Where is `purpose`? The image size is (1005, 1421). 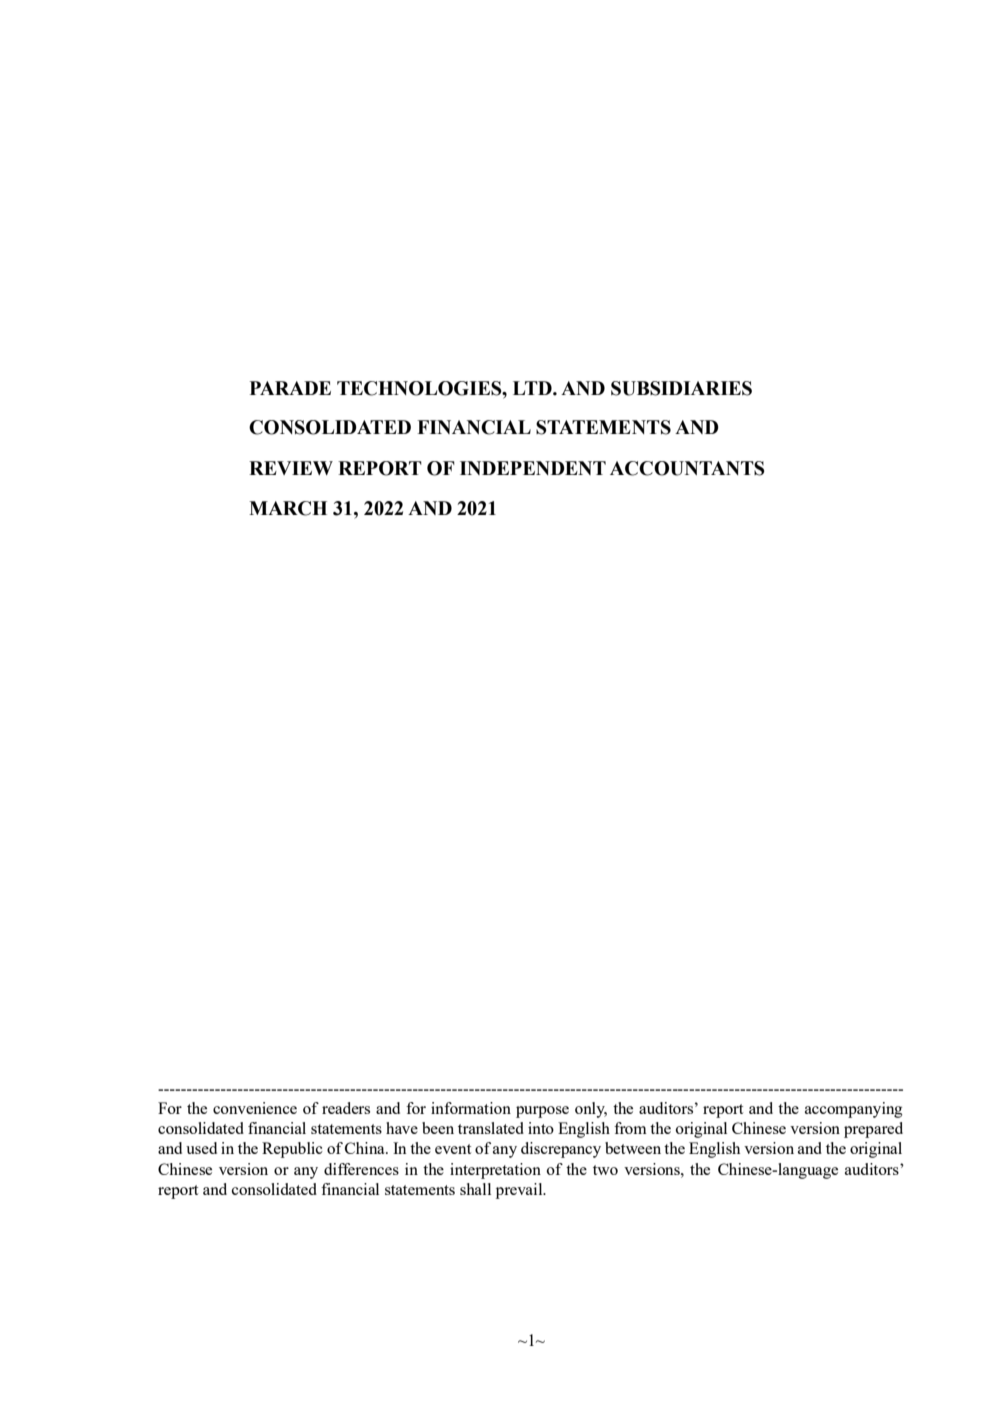 purpose is located at coordinates (542, 1112).
